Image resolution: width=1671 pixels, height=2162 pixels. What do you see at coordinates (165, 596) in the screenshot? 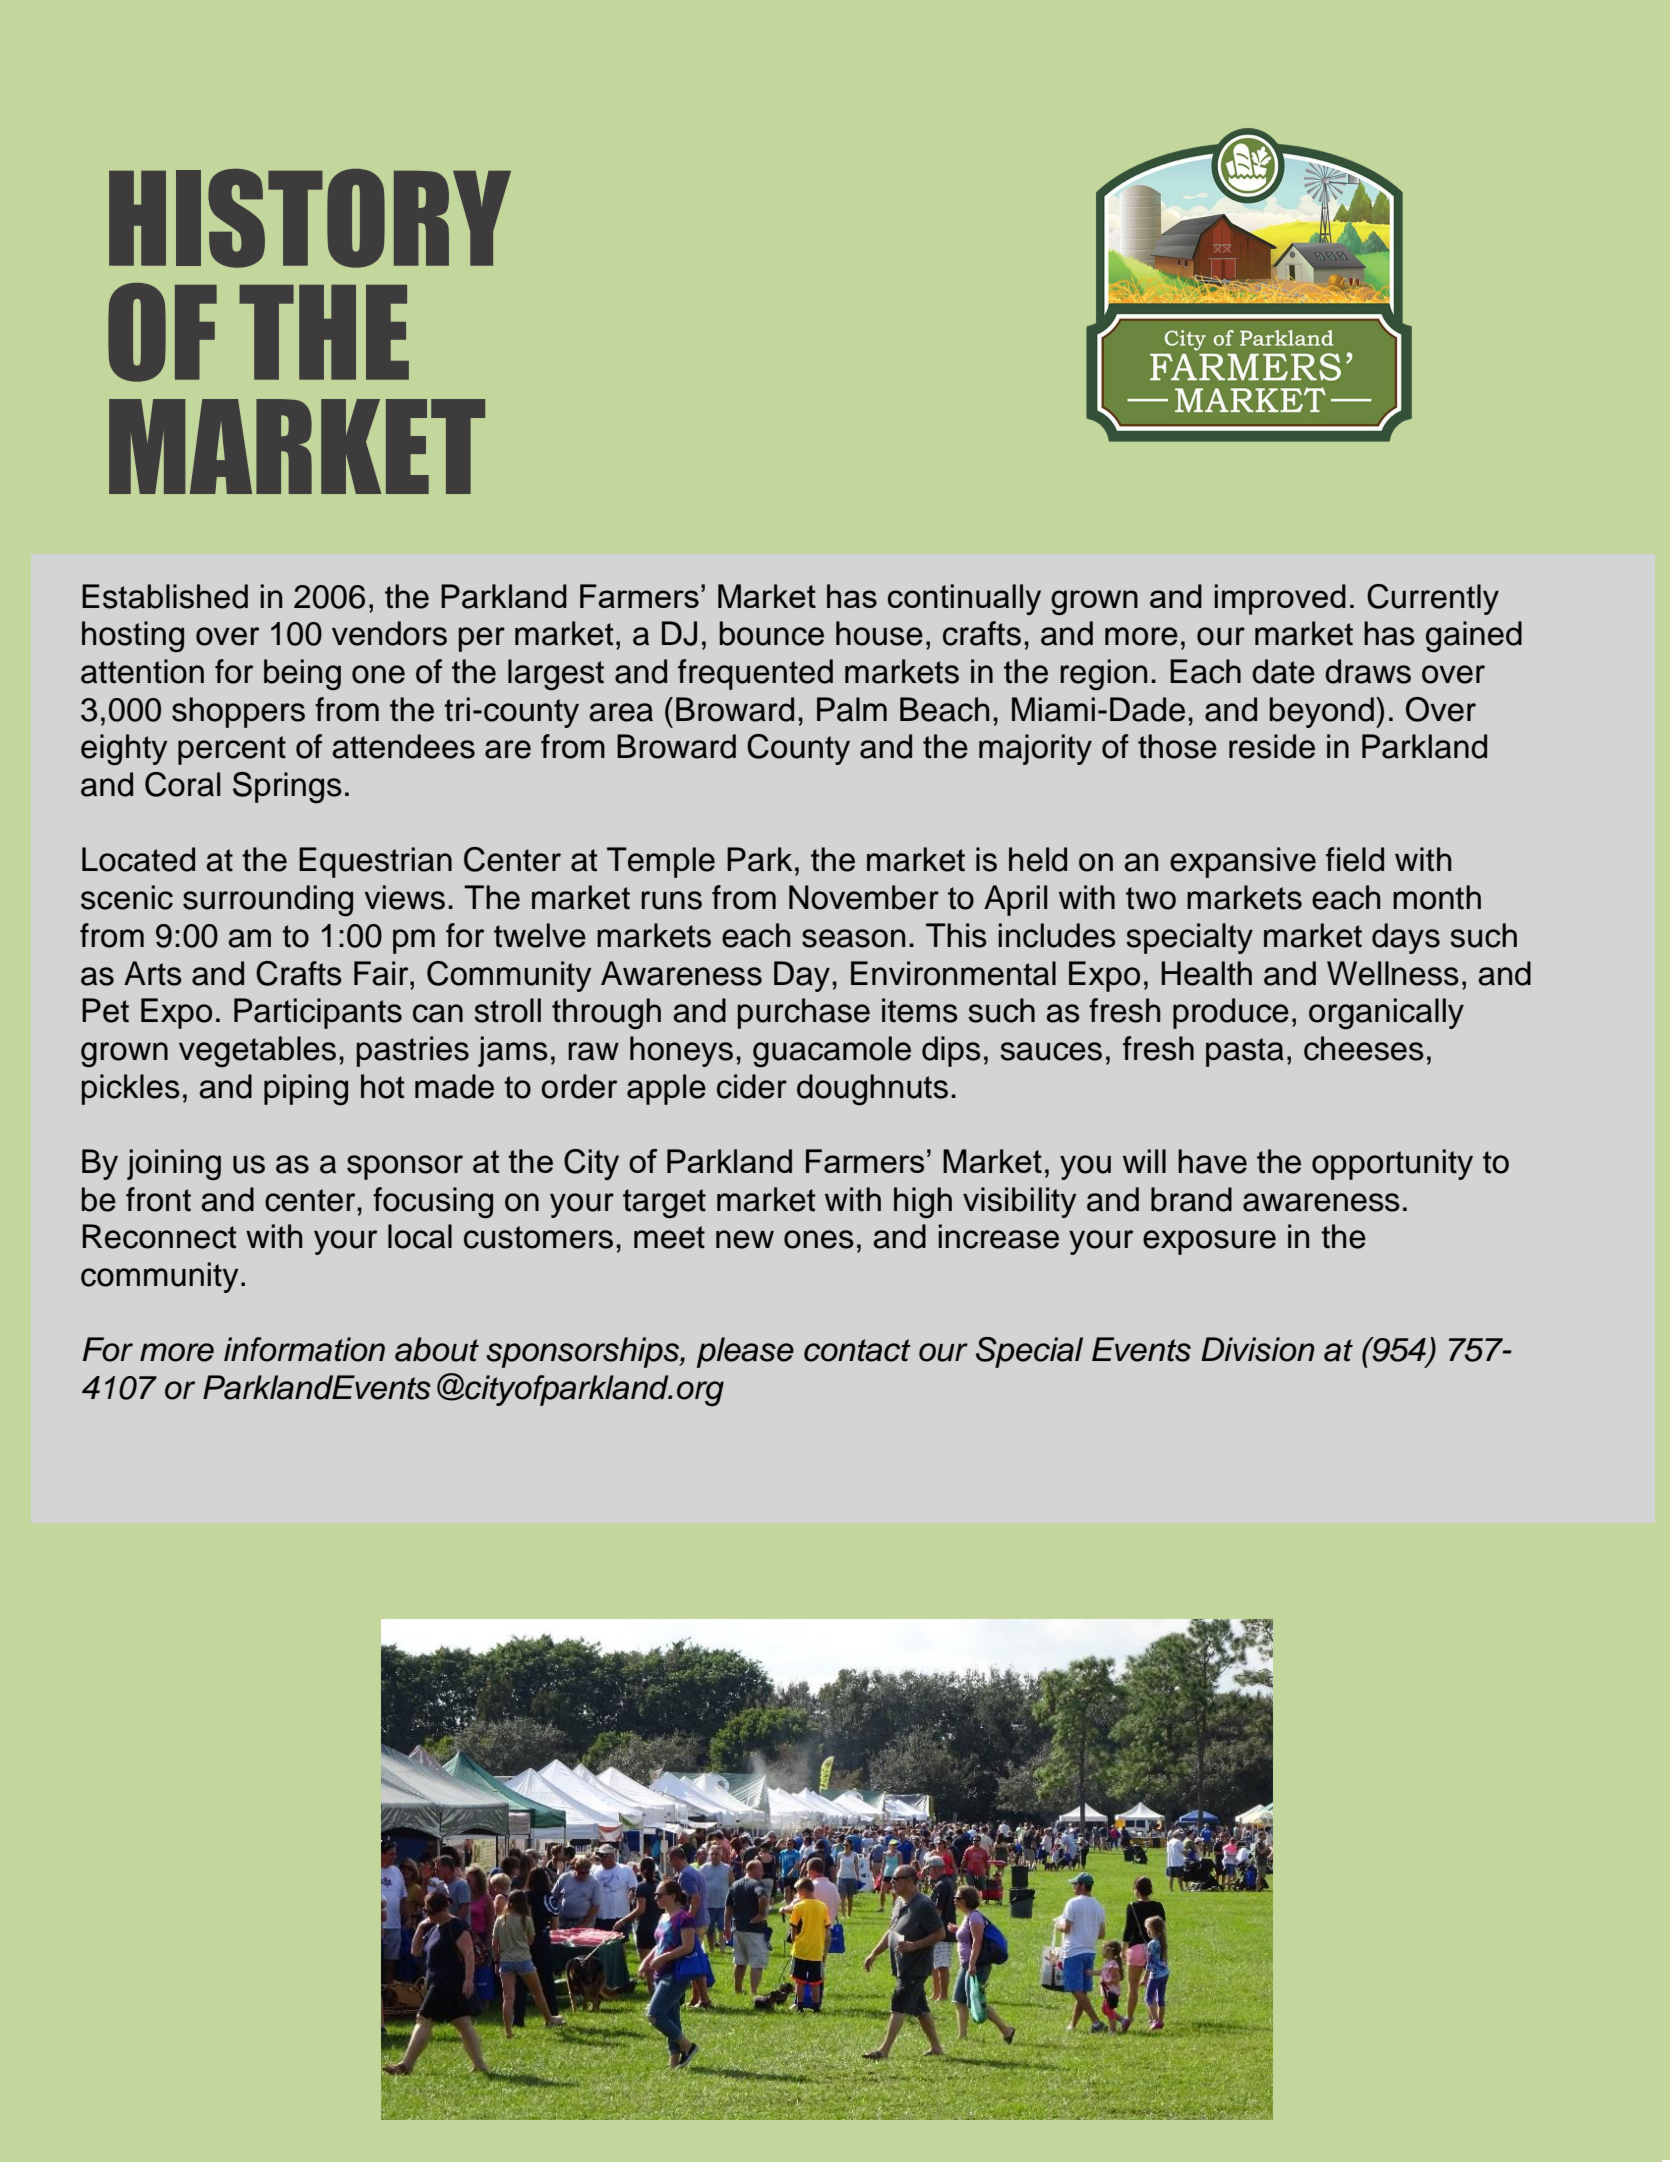
I see `Established` at bounding box center [165, 596].
